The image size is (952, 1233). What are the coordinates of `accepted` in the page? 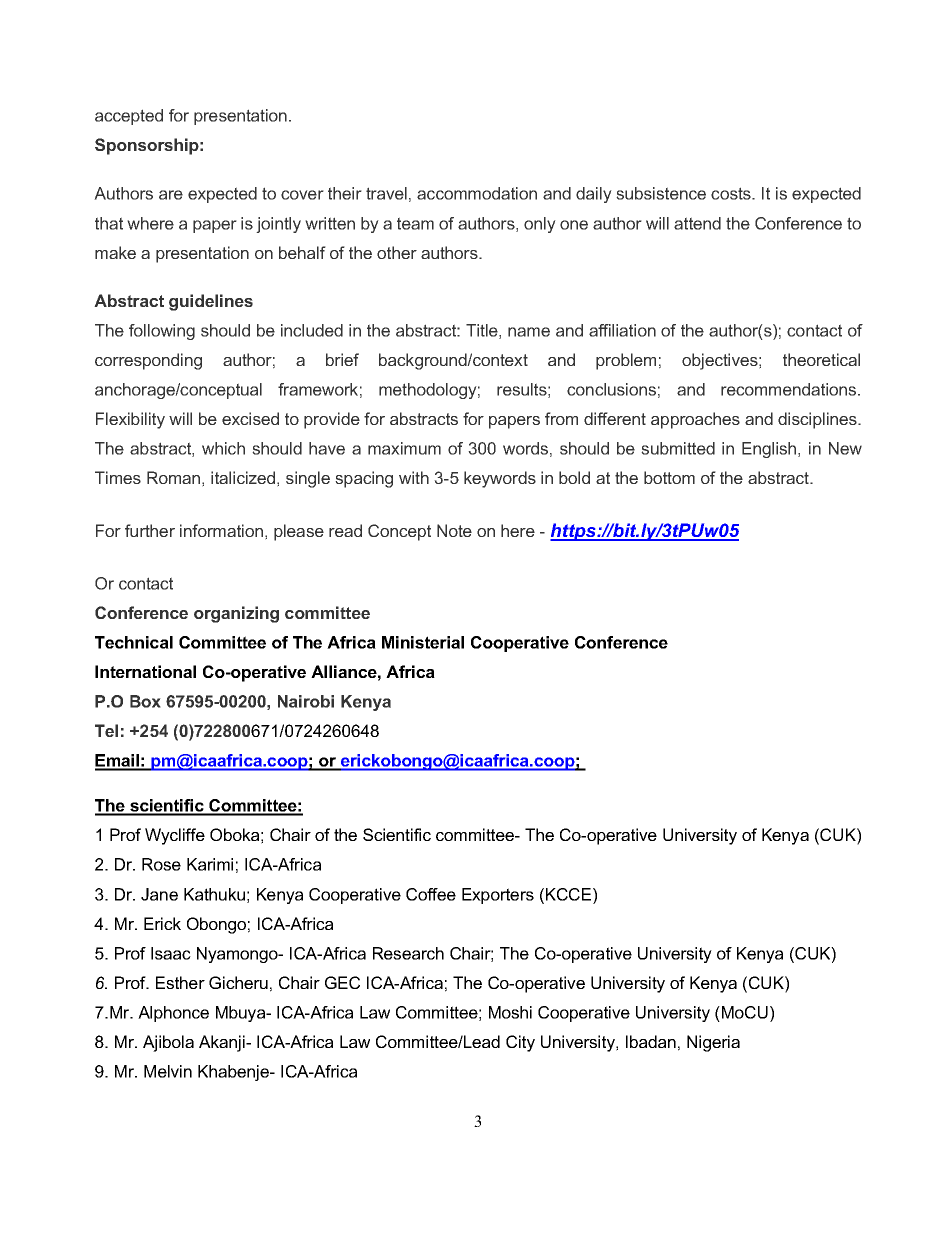 It's located at (129, 117).
